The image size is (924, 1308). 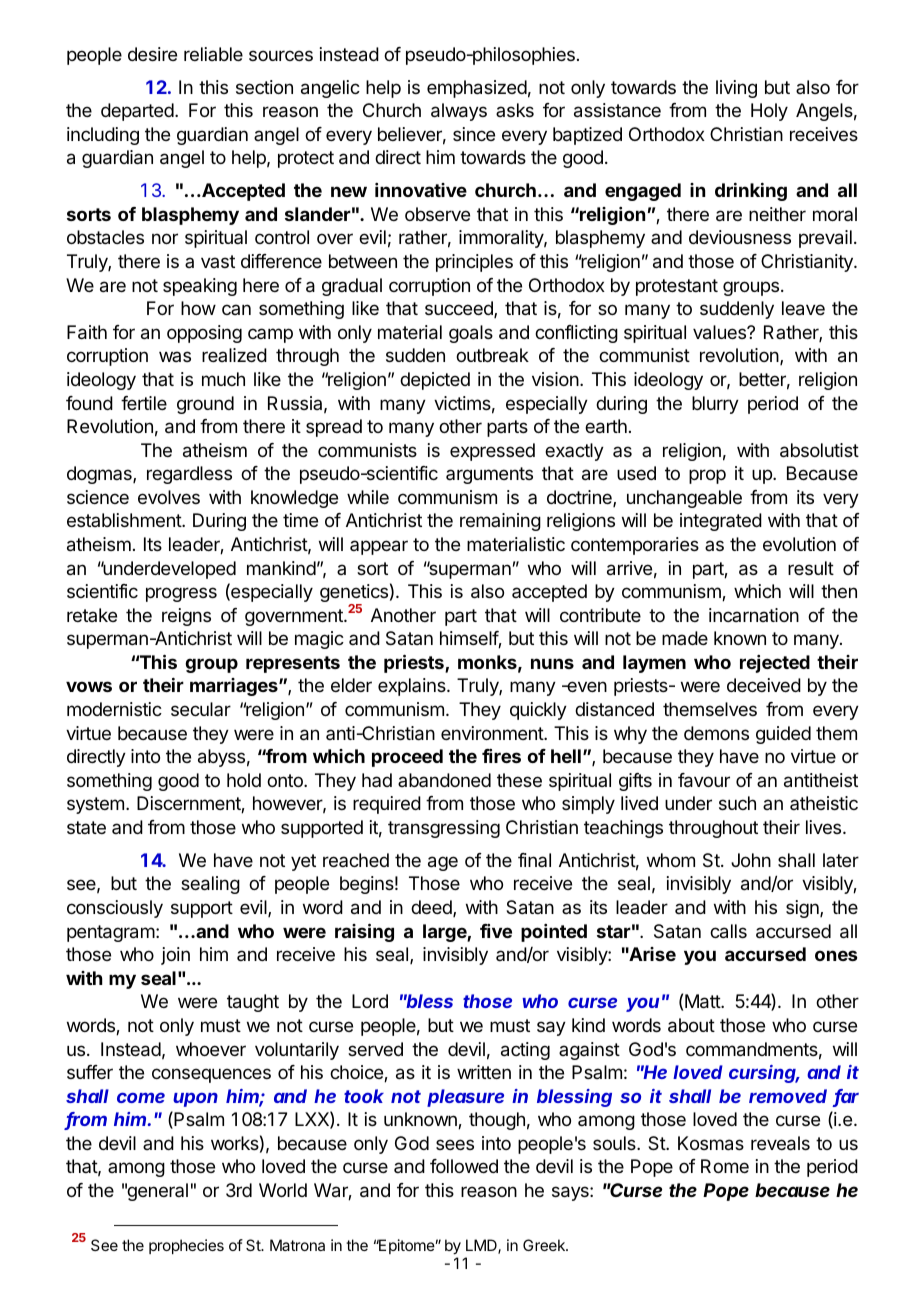 What do you see at coordinates (477, 89) in the page?
I see `emphasized` at bounding box center [477, 89].
